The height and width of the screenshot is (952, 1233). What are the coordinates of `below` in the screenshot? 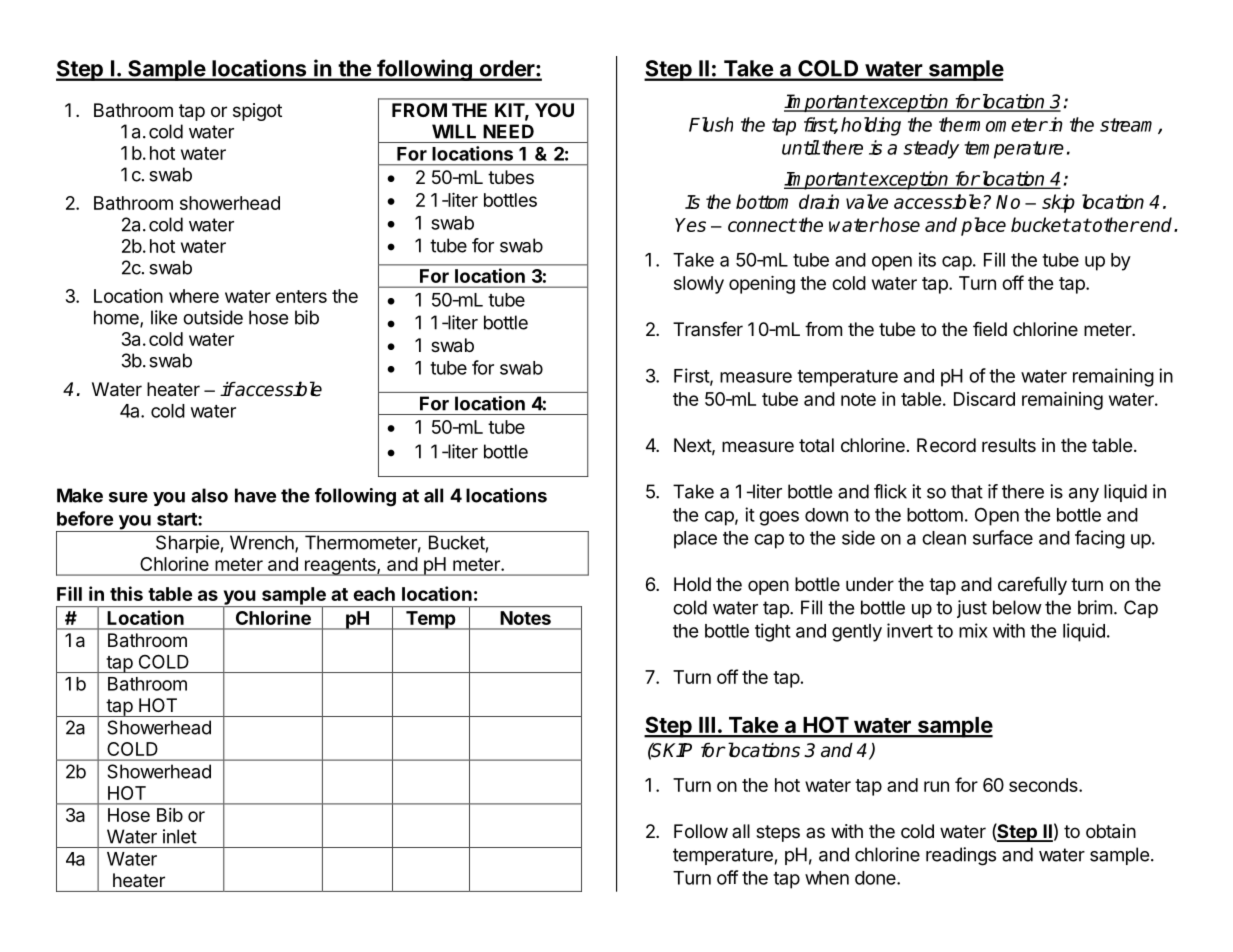 It's located at (1017, 607).
